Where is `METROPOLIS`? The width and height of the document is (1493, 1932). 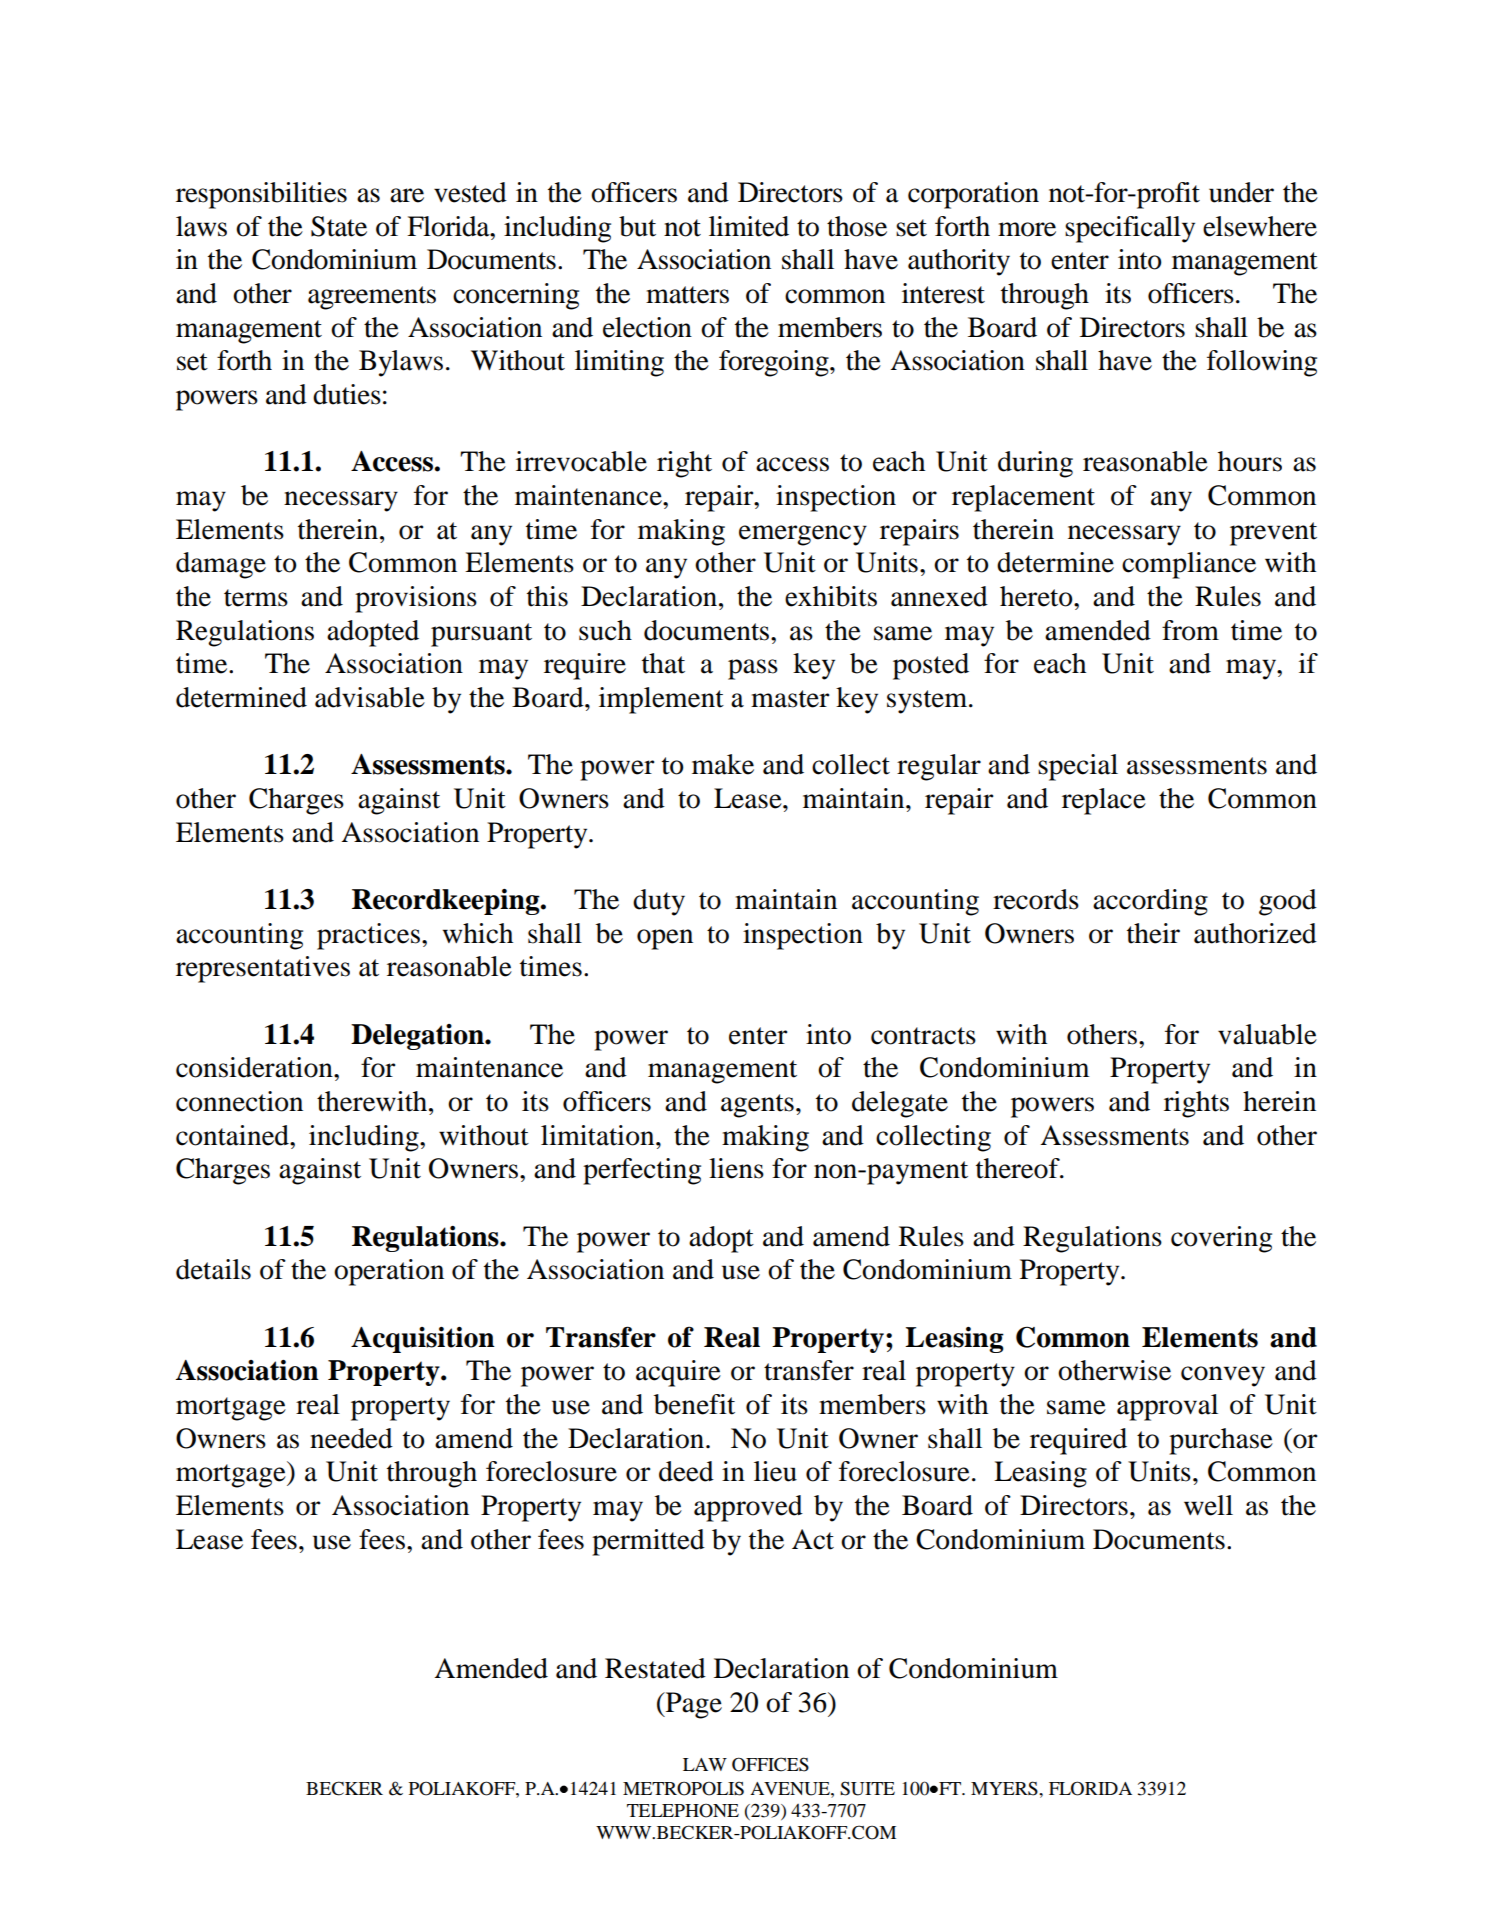 METROPOLIS is located at coordinates (683, 1788).
